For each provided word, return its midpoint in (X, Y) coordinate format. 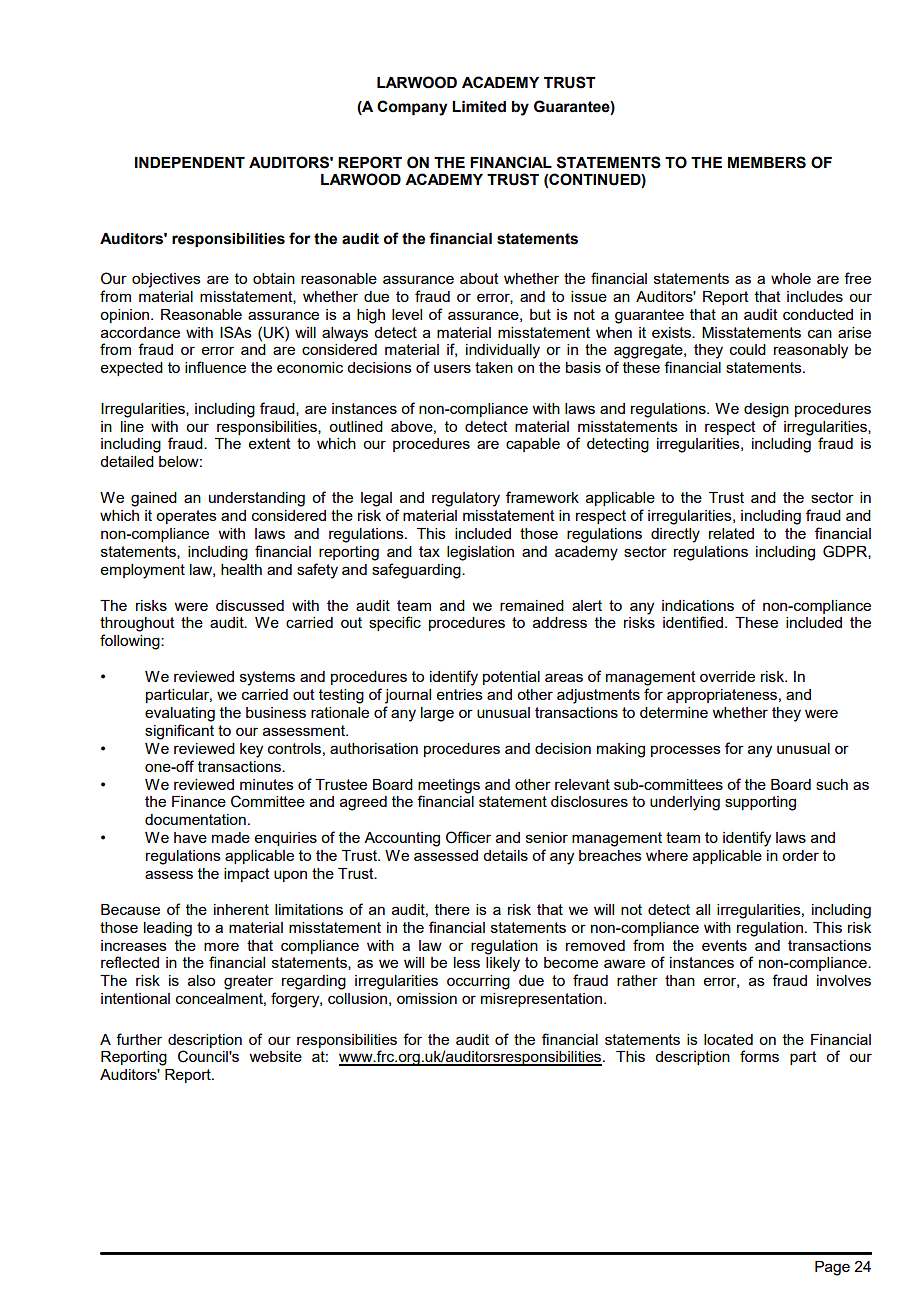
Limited (479, 107)
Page (832, 1268)
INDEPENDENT (190, 162)
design (766, 410)
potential (511, 678)
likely (503, 964)
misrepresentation (541, 1000)
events (724, 945)
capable (533, 445)
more (221, 946)
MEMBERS (767, 162)
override (727, 676)
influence (215, 367)
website (275, 1056)
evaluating (180, 714)
